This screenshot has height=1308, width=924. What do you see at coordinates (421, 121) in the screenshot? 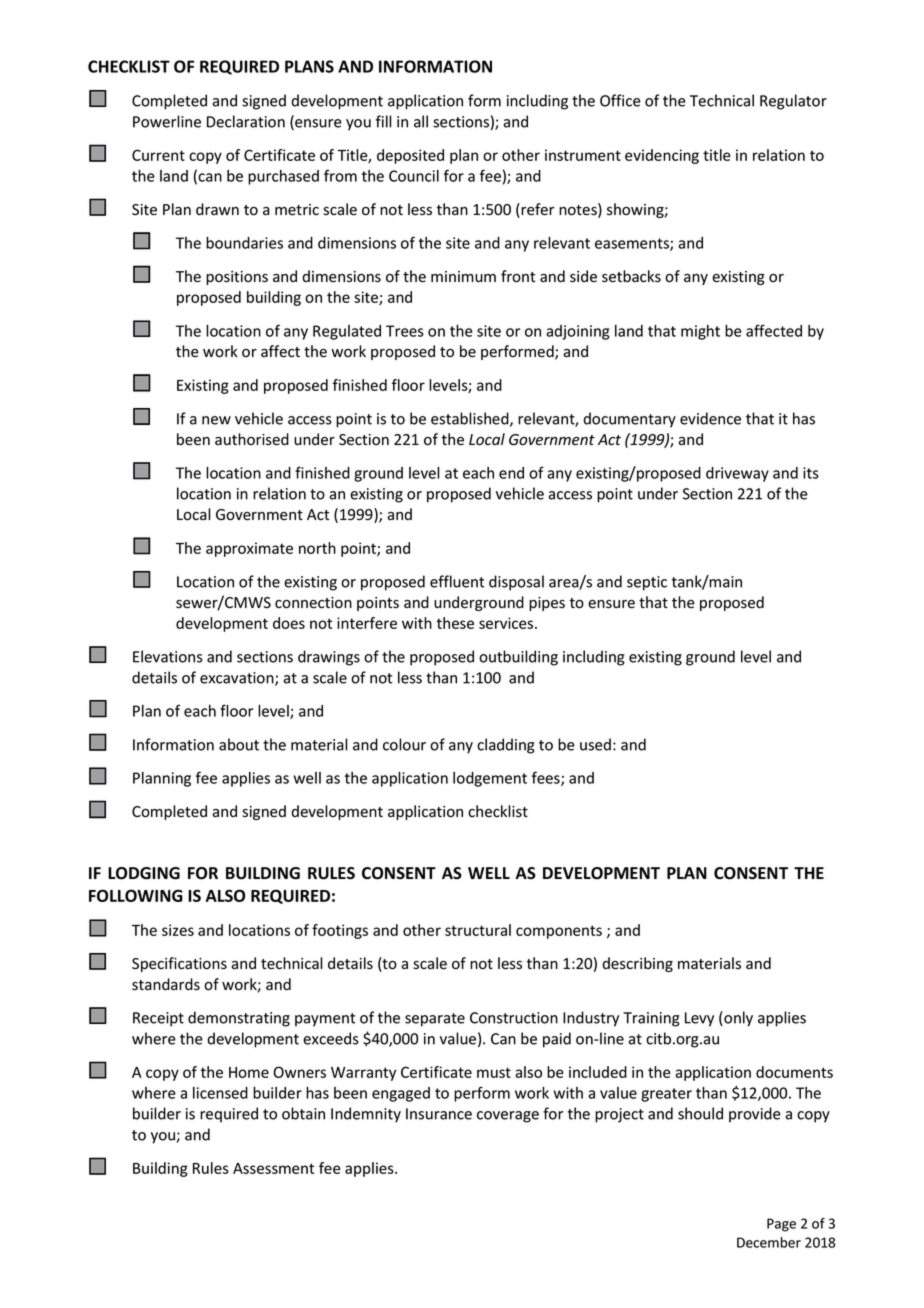
I see `all` at bounding box center [421, 121].
